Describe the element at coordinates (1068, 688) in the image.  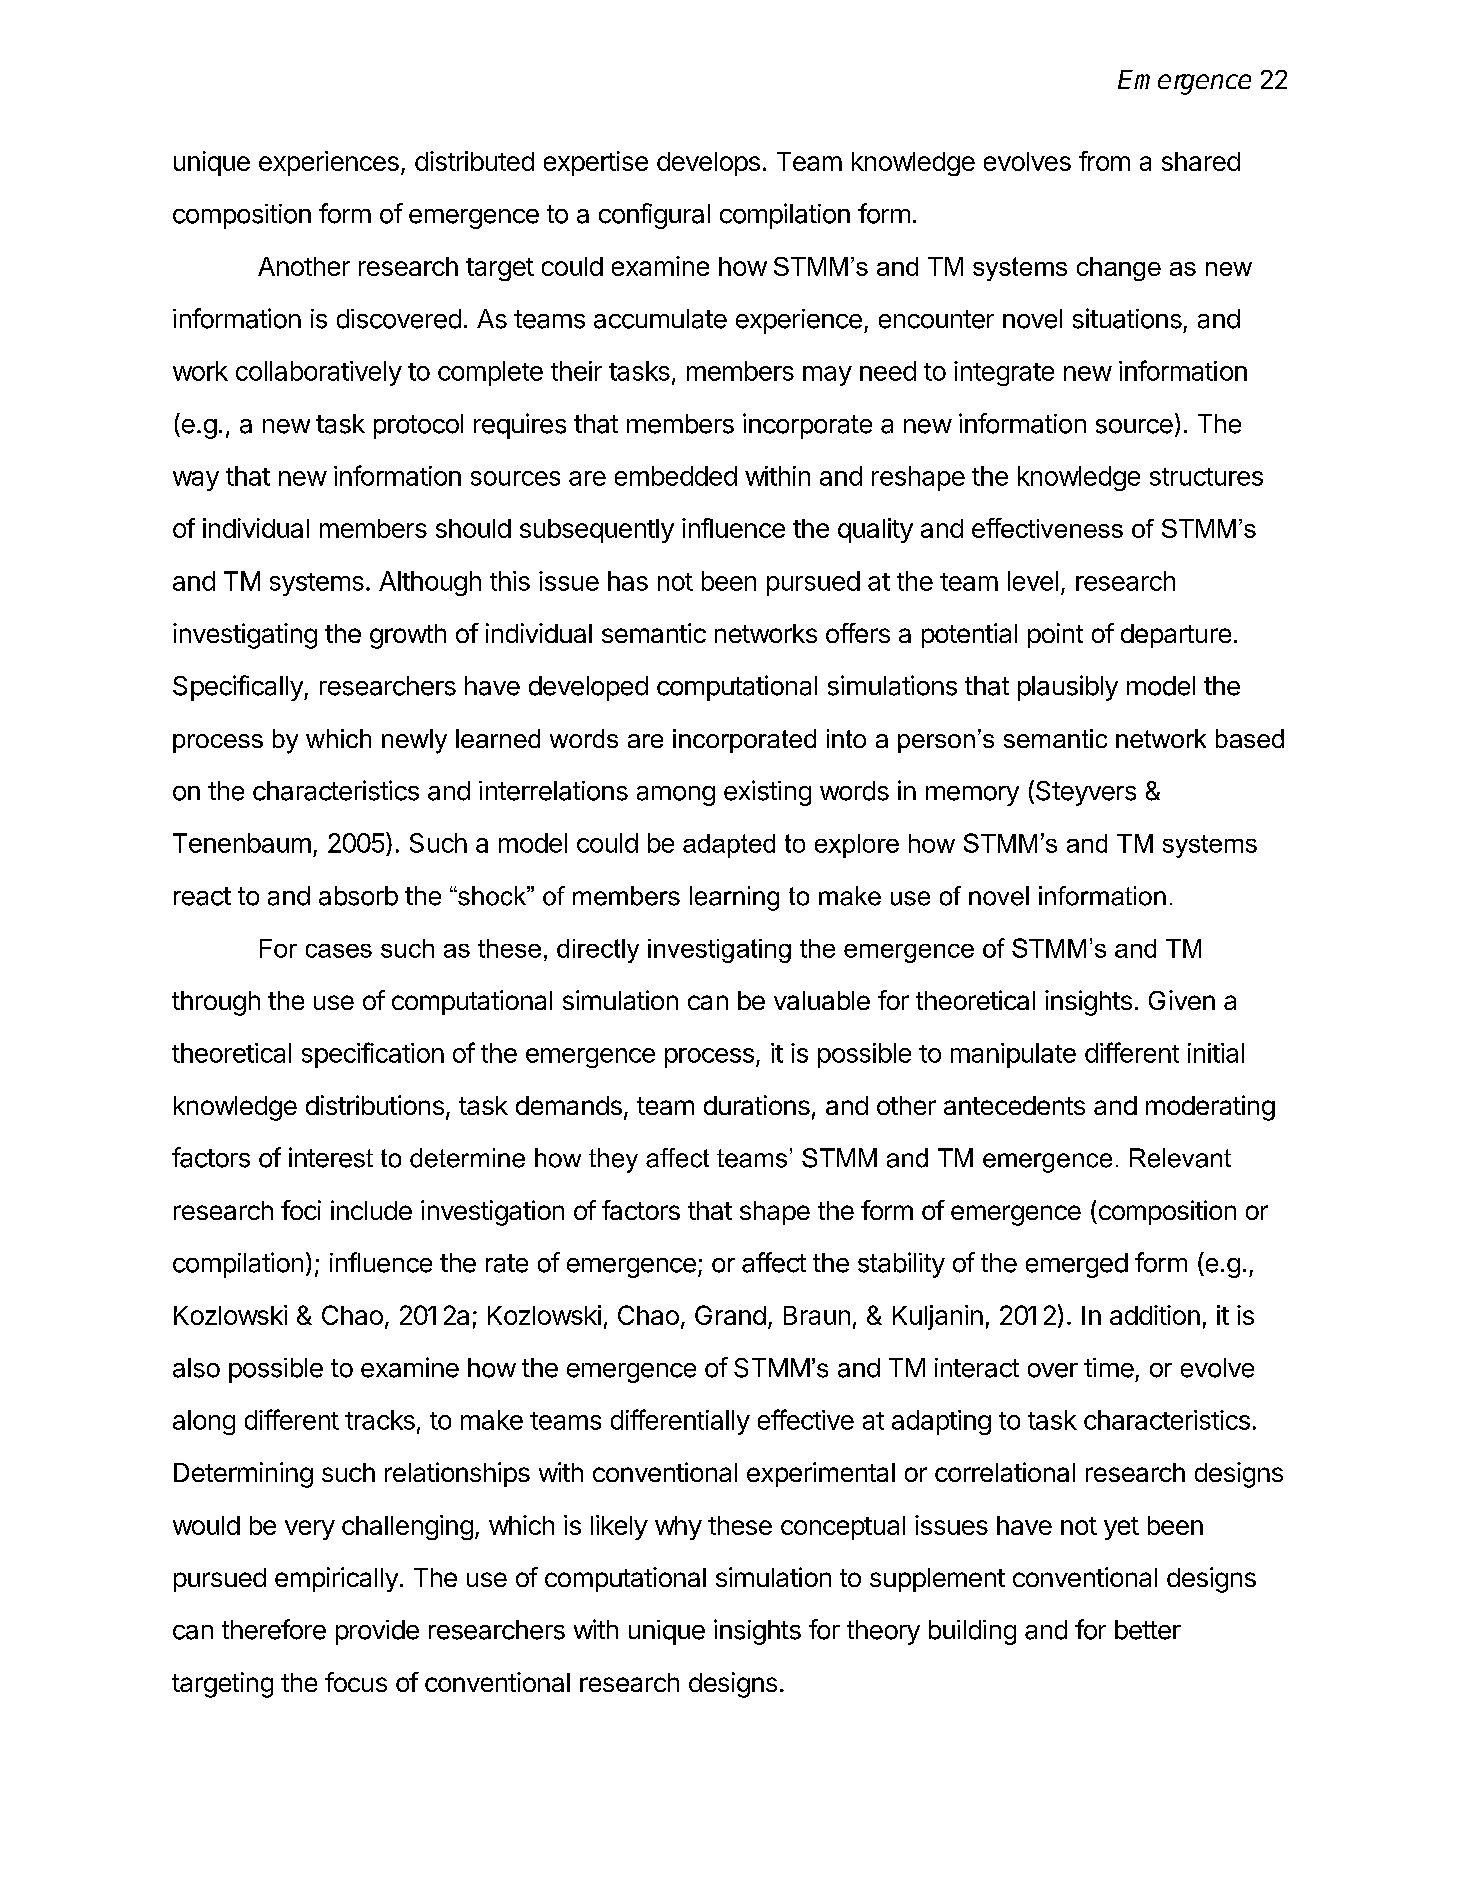
I see `plausibly` at that location.
